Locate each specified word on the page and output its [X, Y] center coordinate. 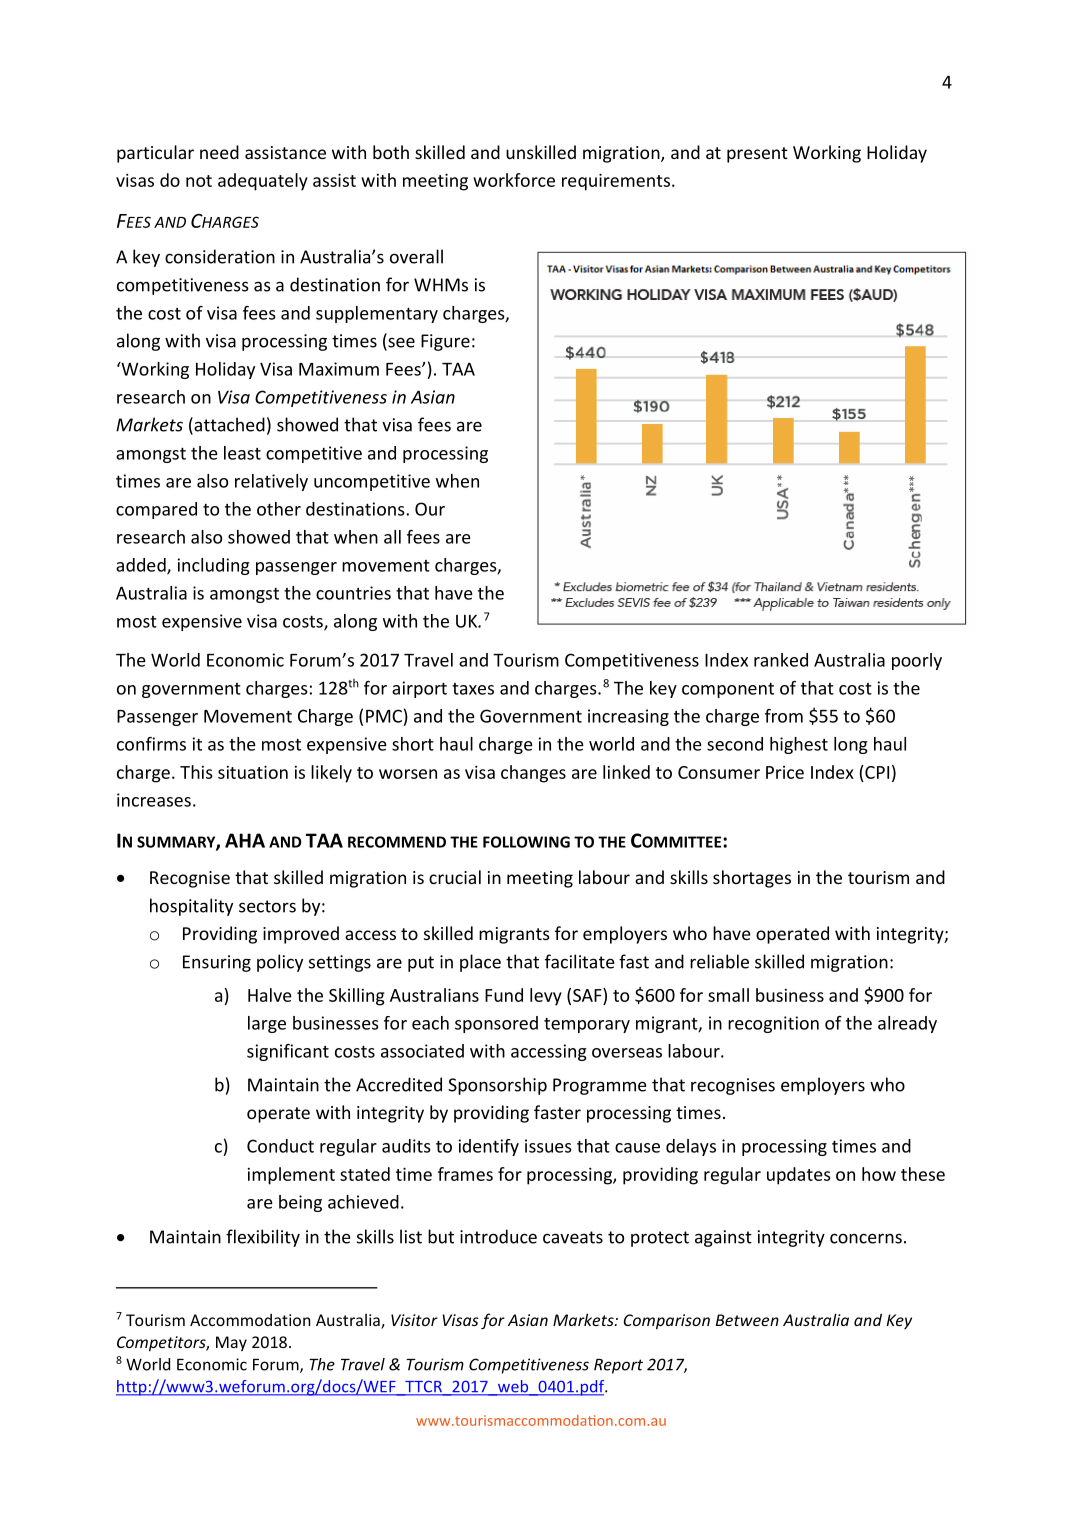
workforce [514, 180]
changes [533, 774]
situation [253, 772]
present [757, 155]
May [231, 1343]
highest [799, 745]
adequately [263, 182]
